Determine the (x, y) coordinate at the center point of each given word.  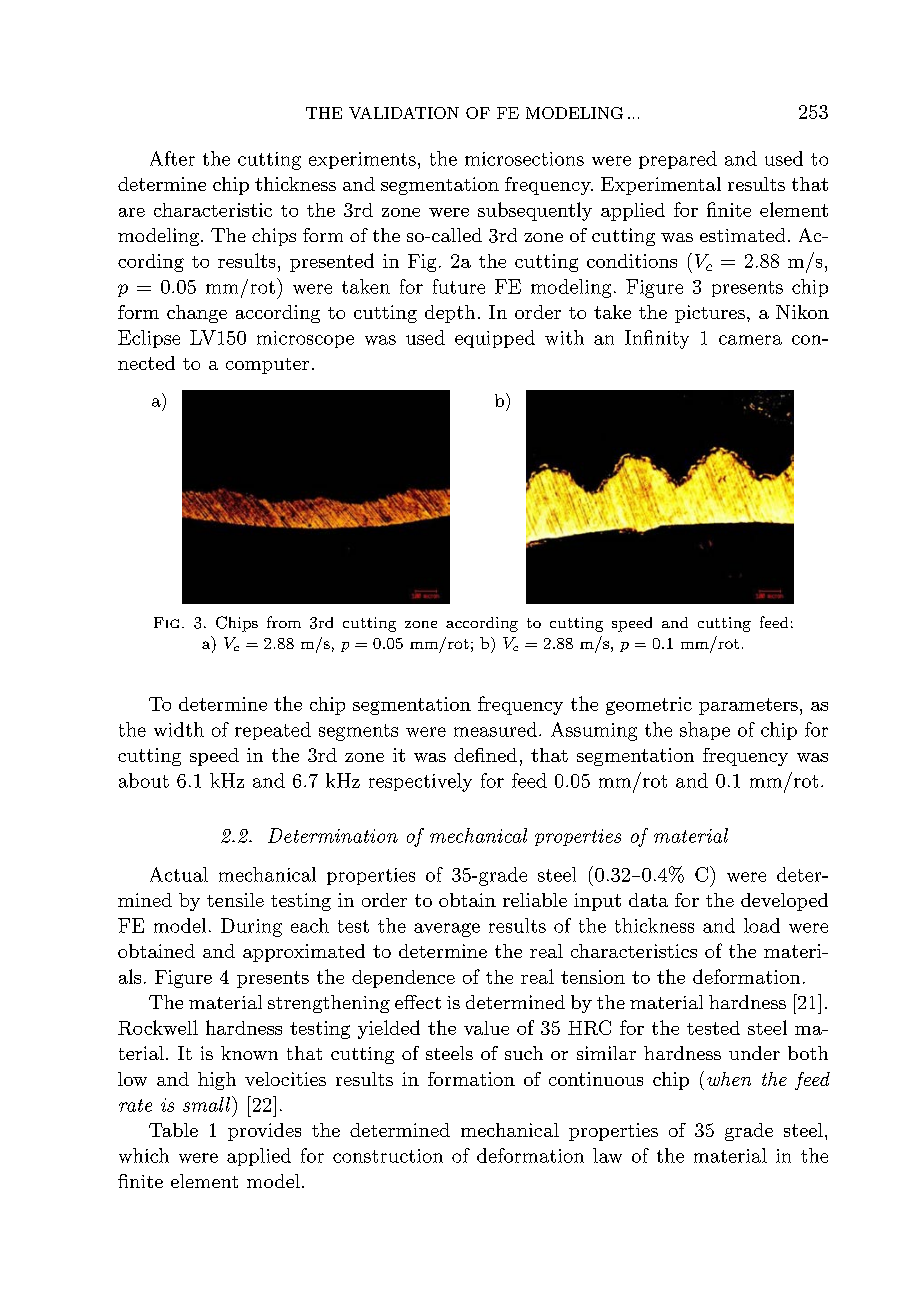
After (172, 158)
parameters (748, 706)
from (284, 622)
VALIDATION (404, 113)
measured (495, 729)
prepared (678, 160)
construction (388, 1156)
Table (173, 1130)
